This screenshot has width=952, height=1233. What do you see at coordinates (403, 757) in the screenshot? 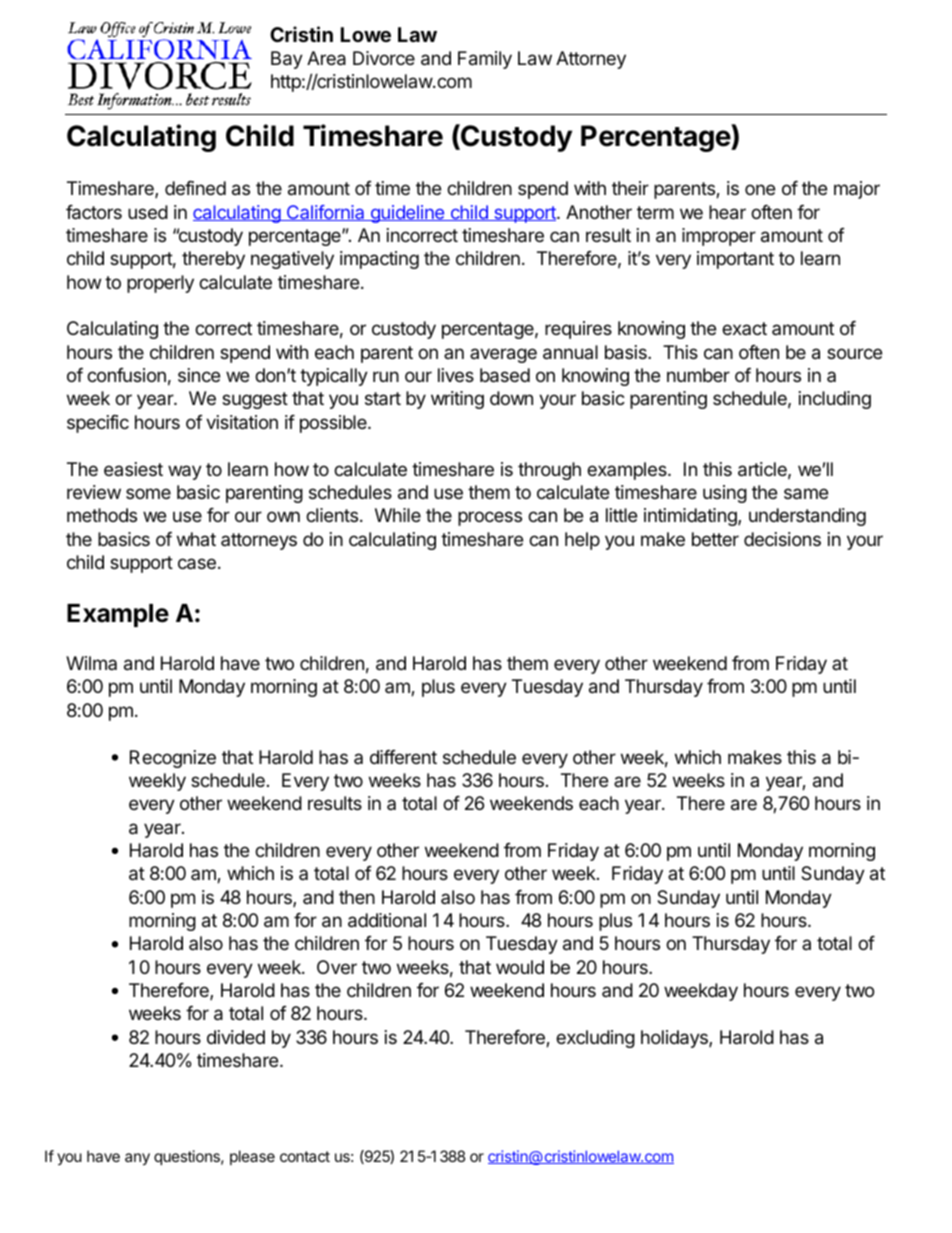
I see `different` at bounding box center [403, 757].
